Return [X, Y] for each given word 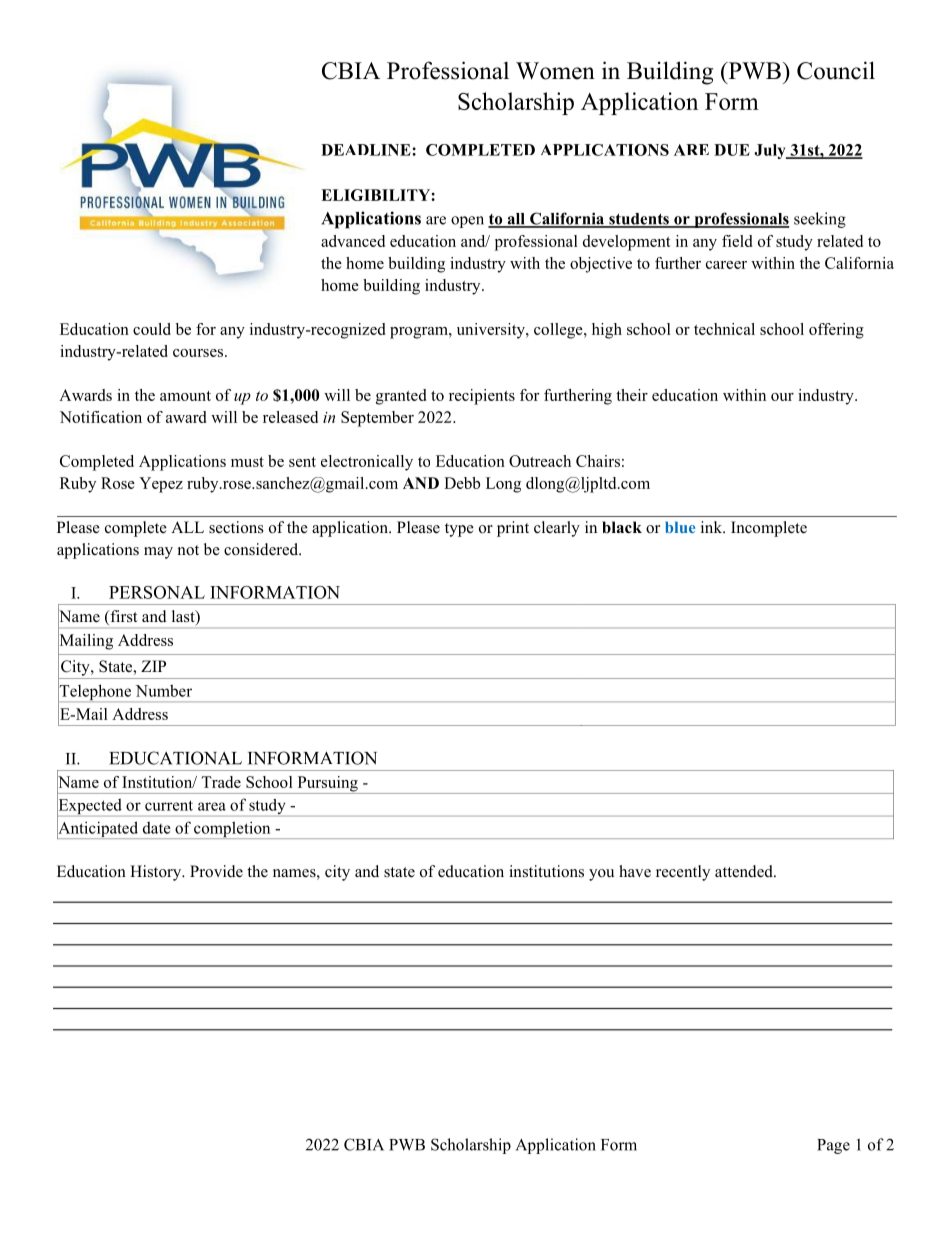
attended [745, 871]
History [157, 873]
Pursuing [327, 785]
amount [185, 396]
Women [555, 71]
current [169, 805]
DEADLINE [367, 150]
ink [713, 527]
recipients [482, 397]
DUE [732, 150]
